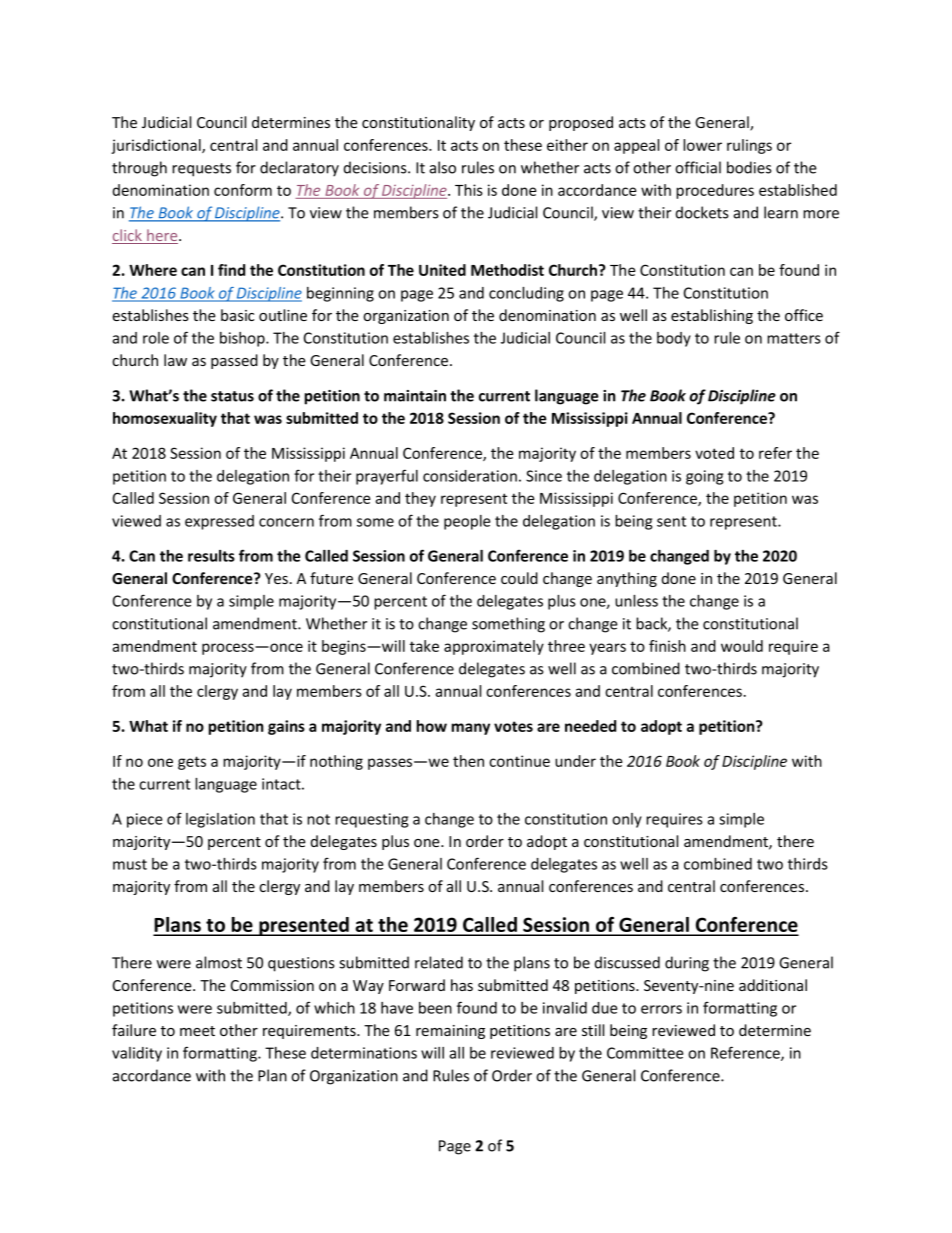  I want to click on could, so click(519, 578).
